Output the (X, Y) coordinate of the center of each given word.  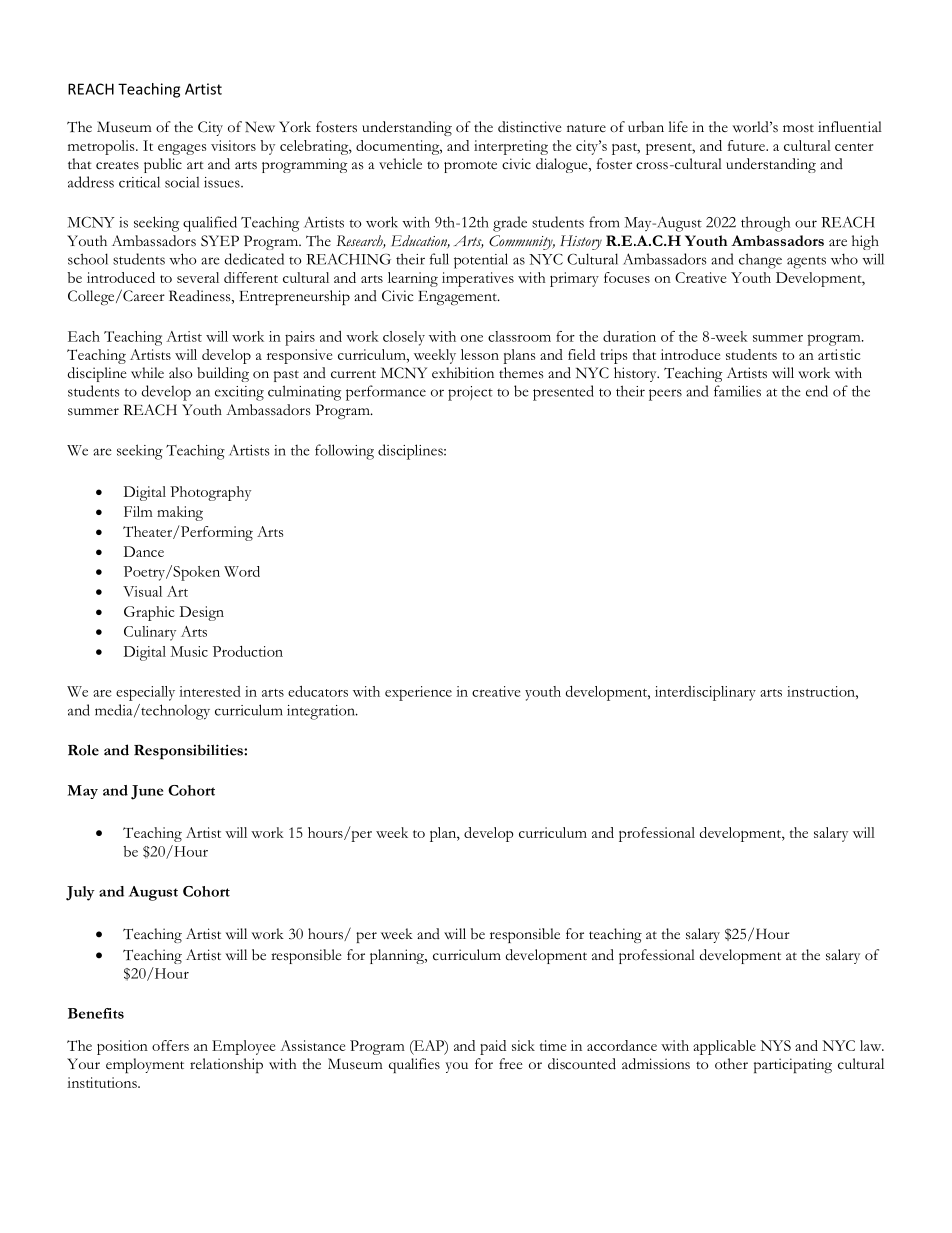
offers (170, 1045)
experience (418, 693)
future (747, 145)
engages (182, 149)
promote (470, 167)
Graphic (149, 613)
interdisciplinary (705, 693)
